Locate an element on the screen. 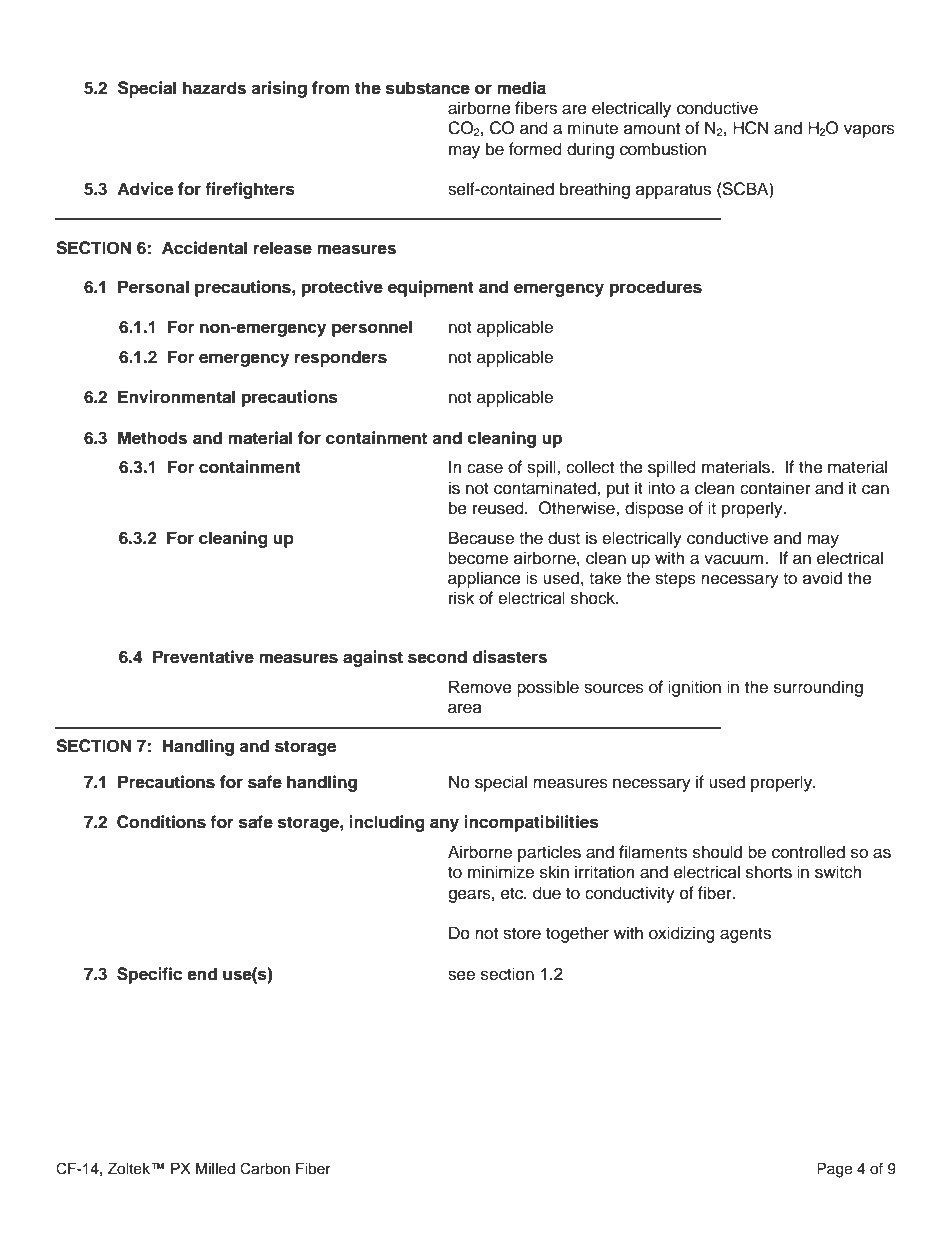 The image size is (952, 1233). Page is located at coordinates (834, 1170).
